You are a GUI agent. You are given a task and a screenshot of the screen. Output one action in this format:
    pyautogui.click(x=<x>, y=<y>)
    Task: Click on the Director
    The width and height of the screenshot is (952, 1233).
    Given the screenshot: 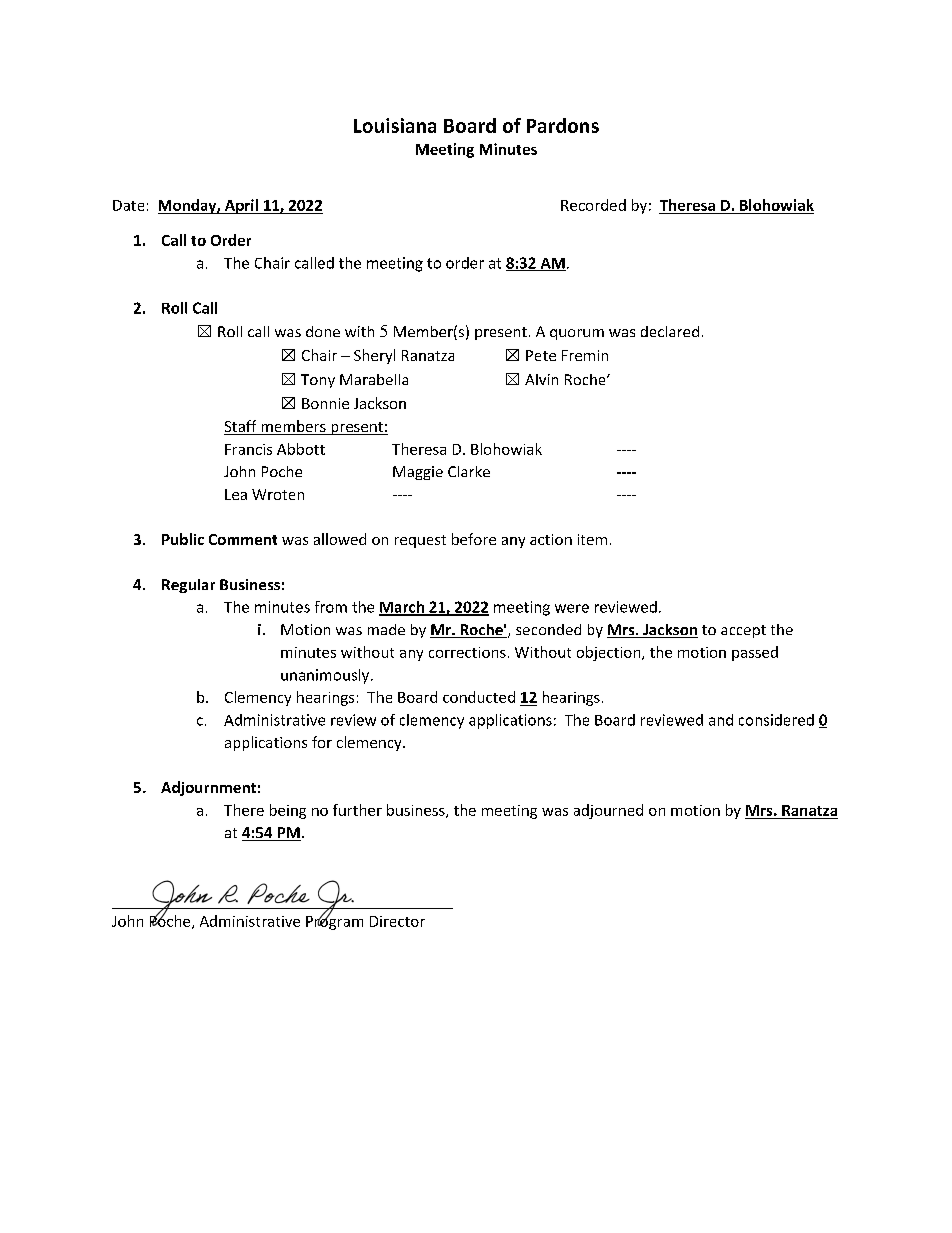 What is the action you would take?
    pyautogui.click(x=397, y=921)
